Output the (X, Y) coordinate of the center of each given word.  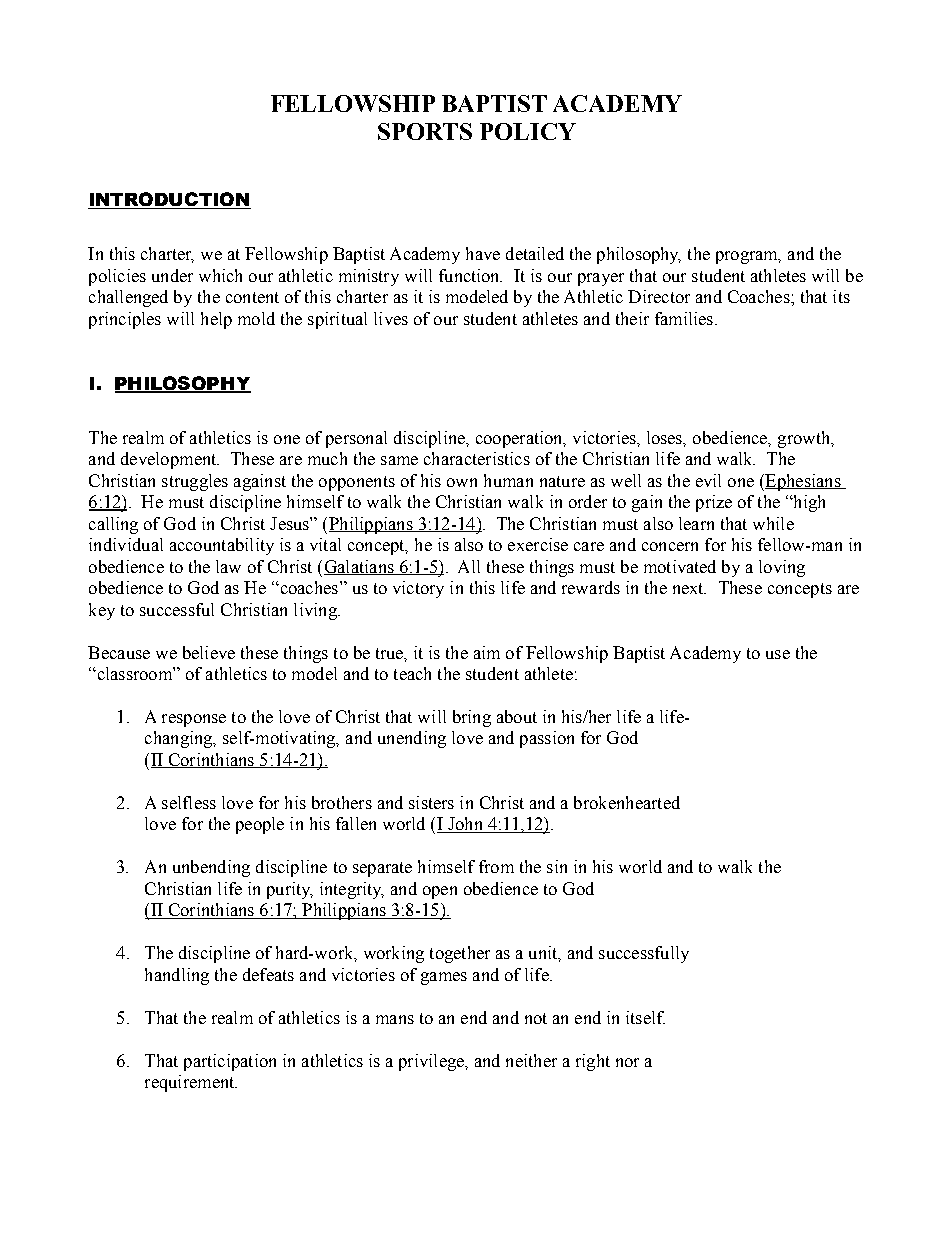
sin (557, 866)
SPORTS (425, 131)
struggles (195, 482)
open (440, 892)
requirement (191, 1083)
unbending (211, 868)
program (748, 257)
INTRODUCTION (169, 200)
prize (714, 503)
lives (391, 318)
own (462, 482)
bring (472, 718)
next (689, 588)
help (216, 320)
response (194, 720)
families (684, 318)
